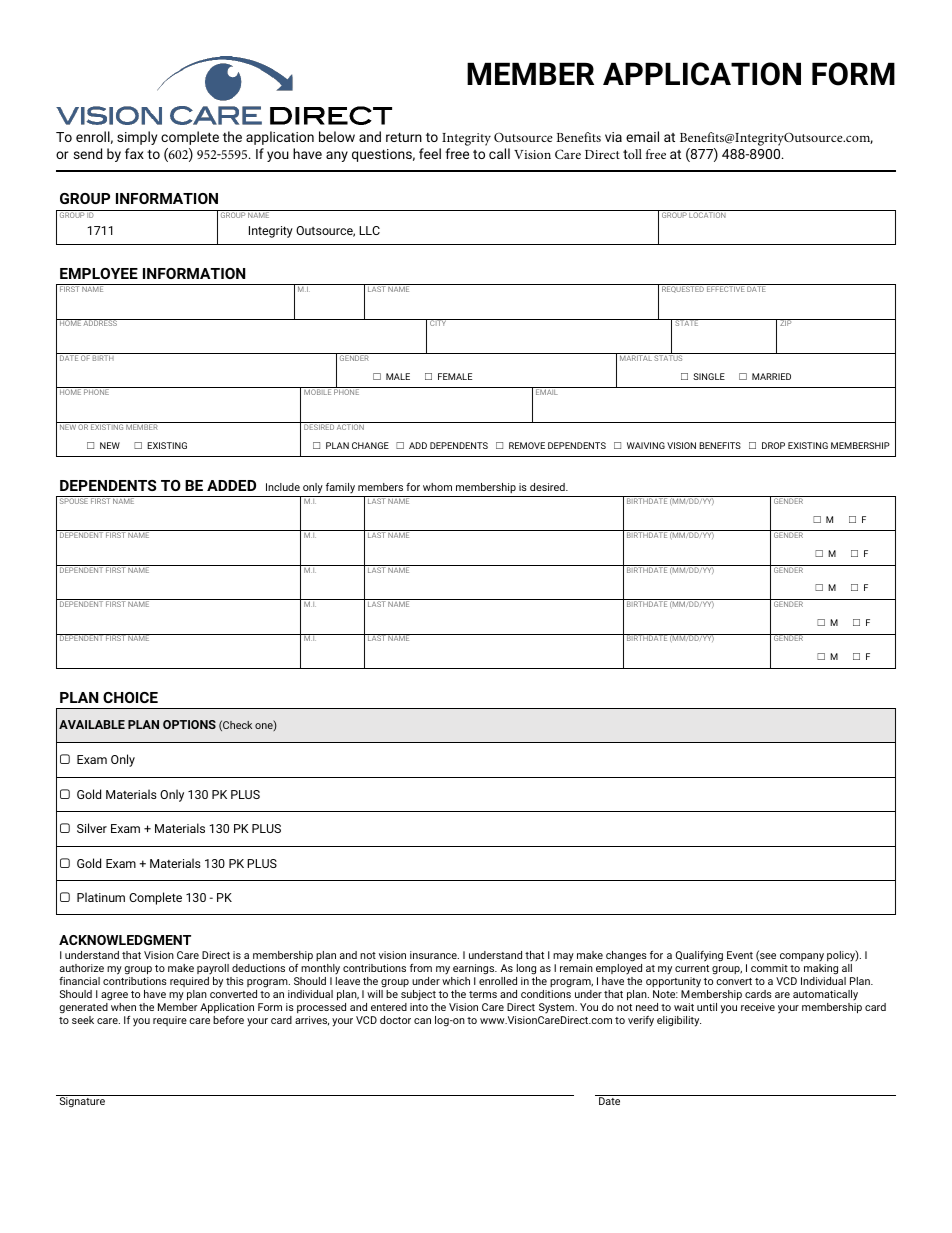 Image resolution: width=952 pixels, height=1233 pixels. What do you see at coordinates (709, 376) in the screenshot?
I see `SINGLE` at bounding box center [709, 376].
